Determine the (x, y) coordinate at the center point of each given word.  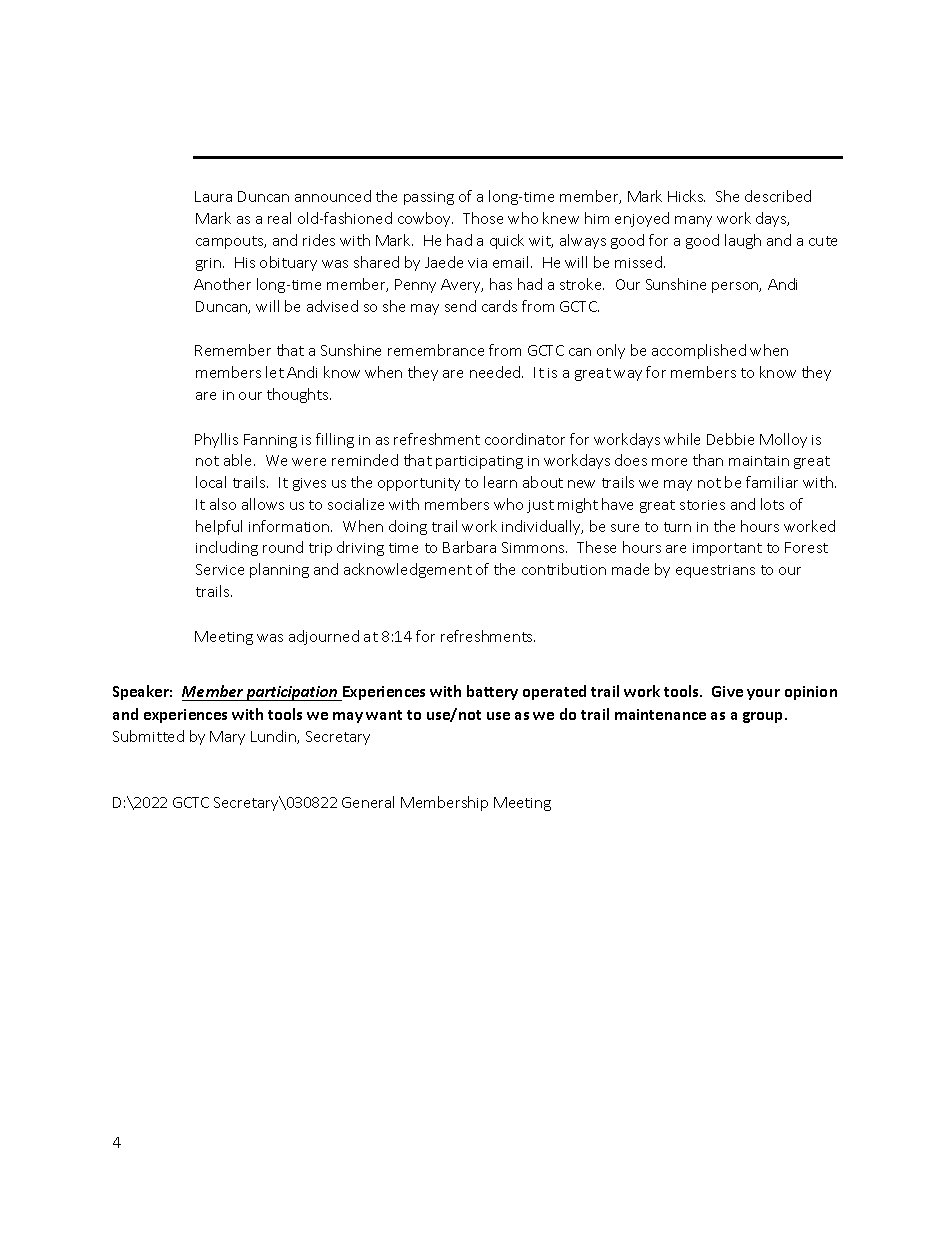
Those (483, 218)
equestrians (715, 571)
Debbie (730, 439)
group (764, 717)
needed (496, 372)
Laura (213, 196)
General (368, 802)
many (693, 221)
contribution (564, 569)
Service (220, 569)
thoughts (299, 395)
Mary (227, 738)
